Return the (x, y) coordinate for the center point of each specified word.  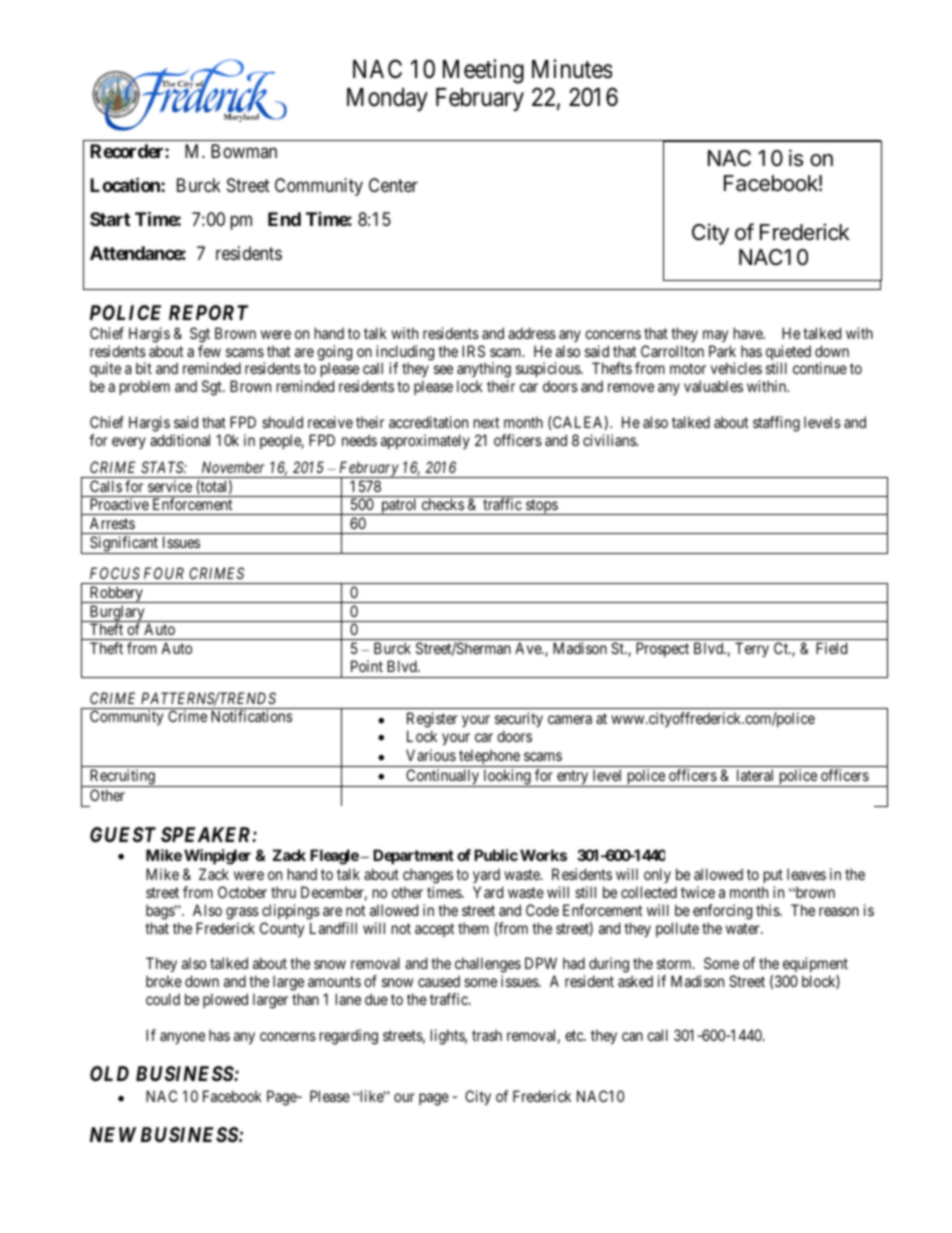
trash (487, 1035)
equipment (815, 966)
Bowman (244, 151)
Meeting (483, 71)
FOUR (164, 573)
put (773, 876)
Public (496, 855)
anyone (182, 1038)
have (749, 333)
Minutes (572, 69)
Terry (752, 649)
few (209, 351)
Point (367, 666)
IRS (473, 351)
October (242, 892)
